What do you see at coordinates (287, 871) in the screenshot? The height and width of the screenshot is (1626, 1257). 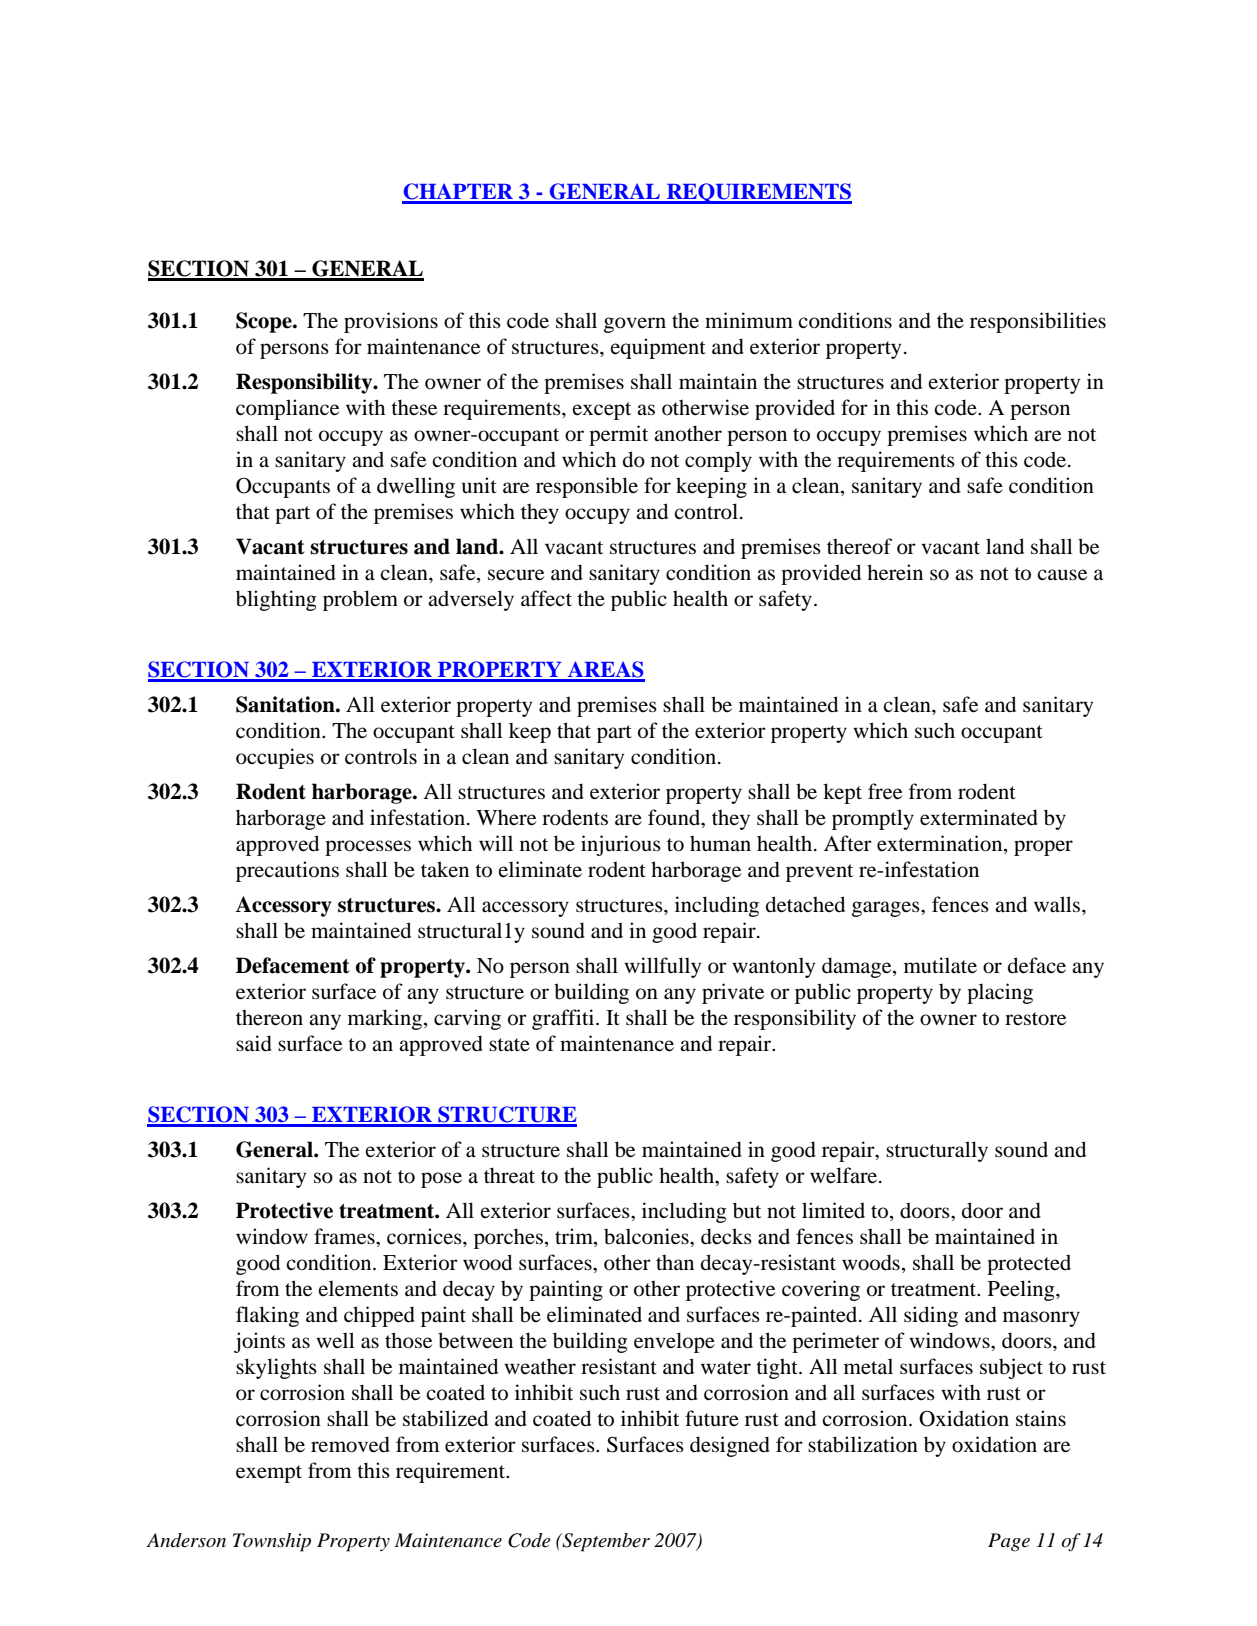 I see `precautions` at bounding box center [287, 871].
